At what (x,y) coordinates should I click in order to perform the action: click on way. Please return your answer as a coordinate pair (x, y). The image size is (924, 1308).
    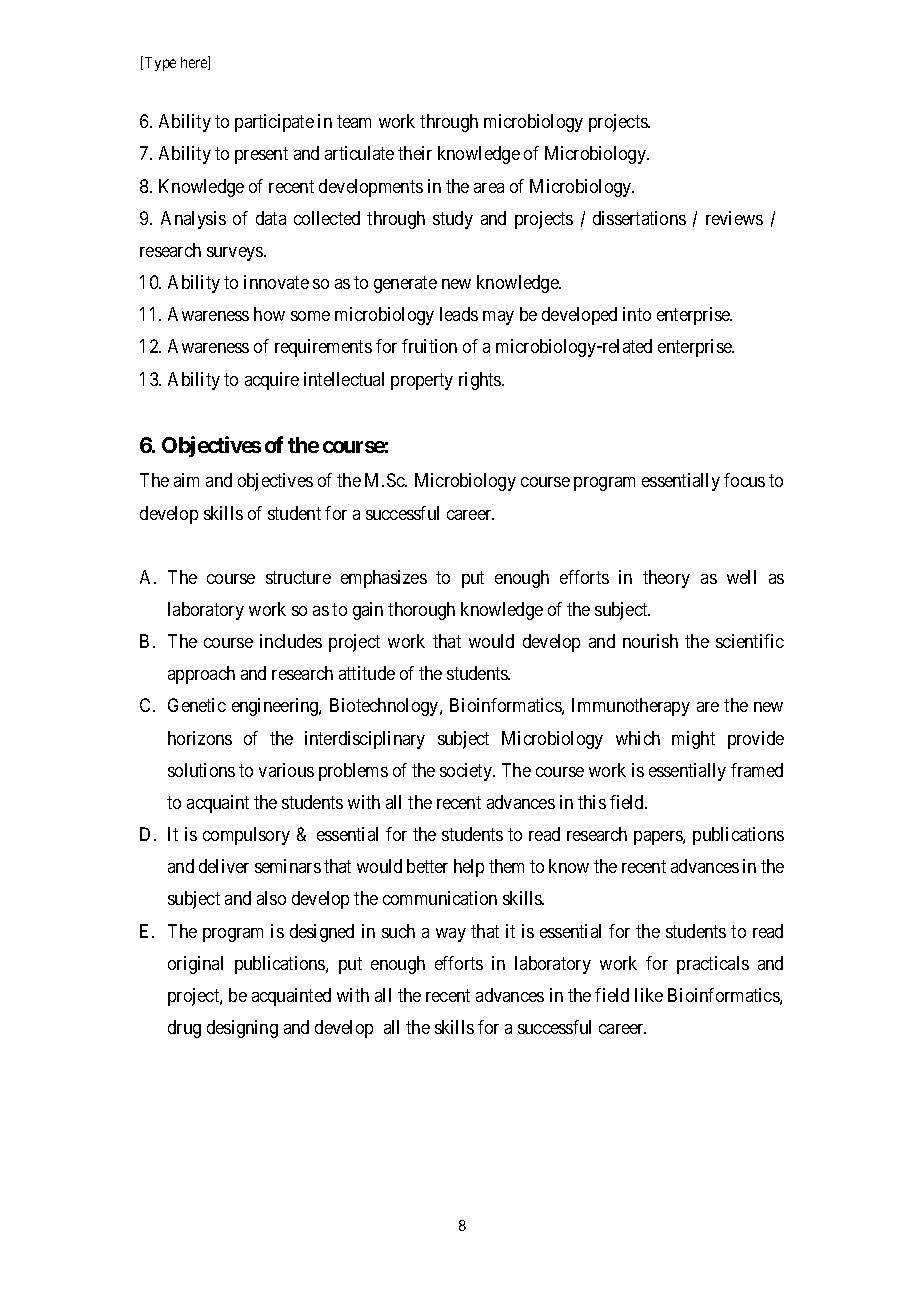
    Looking at the image, I should click on (451, 935).
